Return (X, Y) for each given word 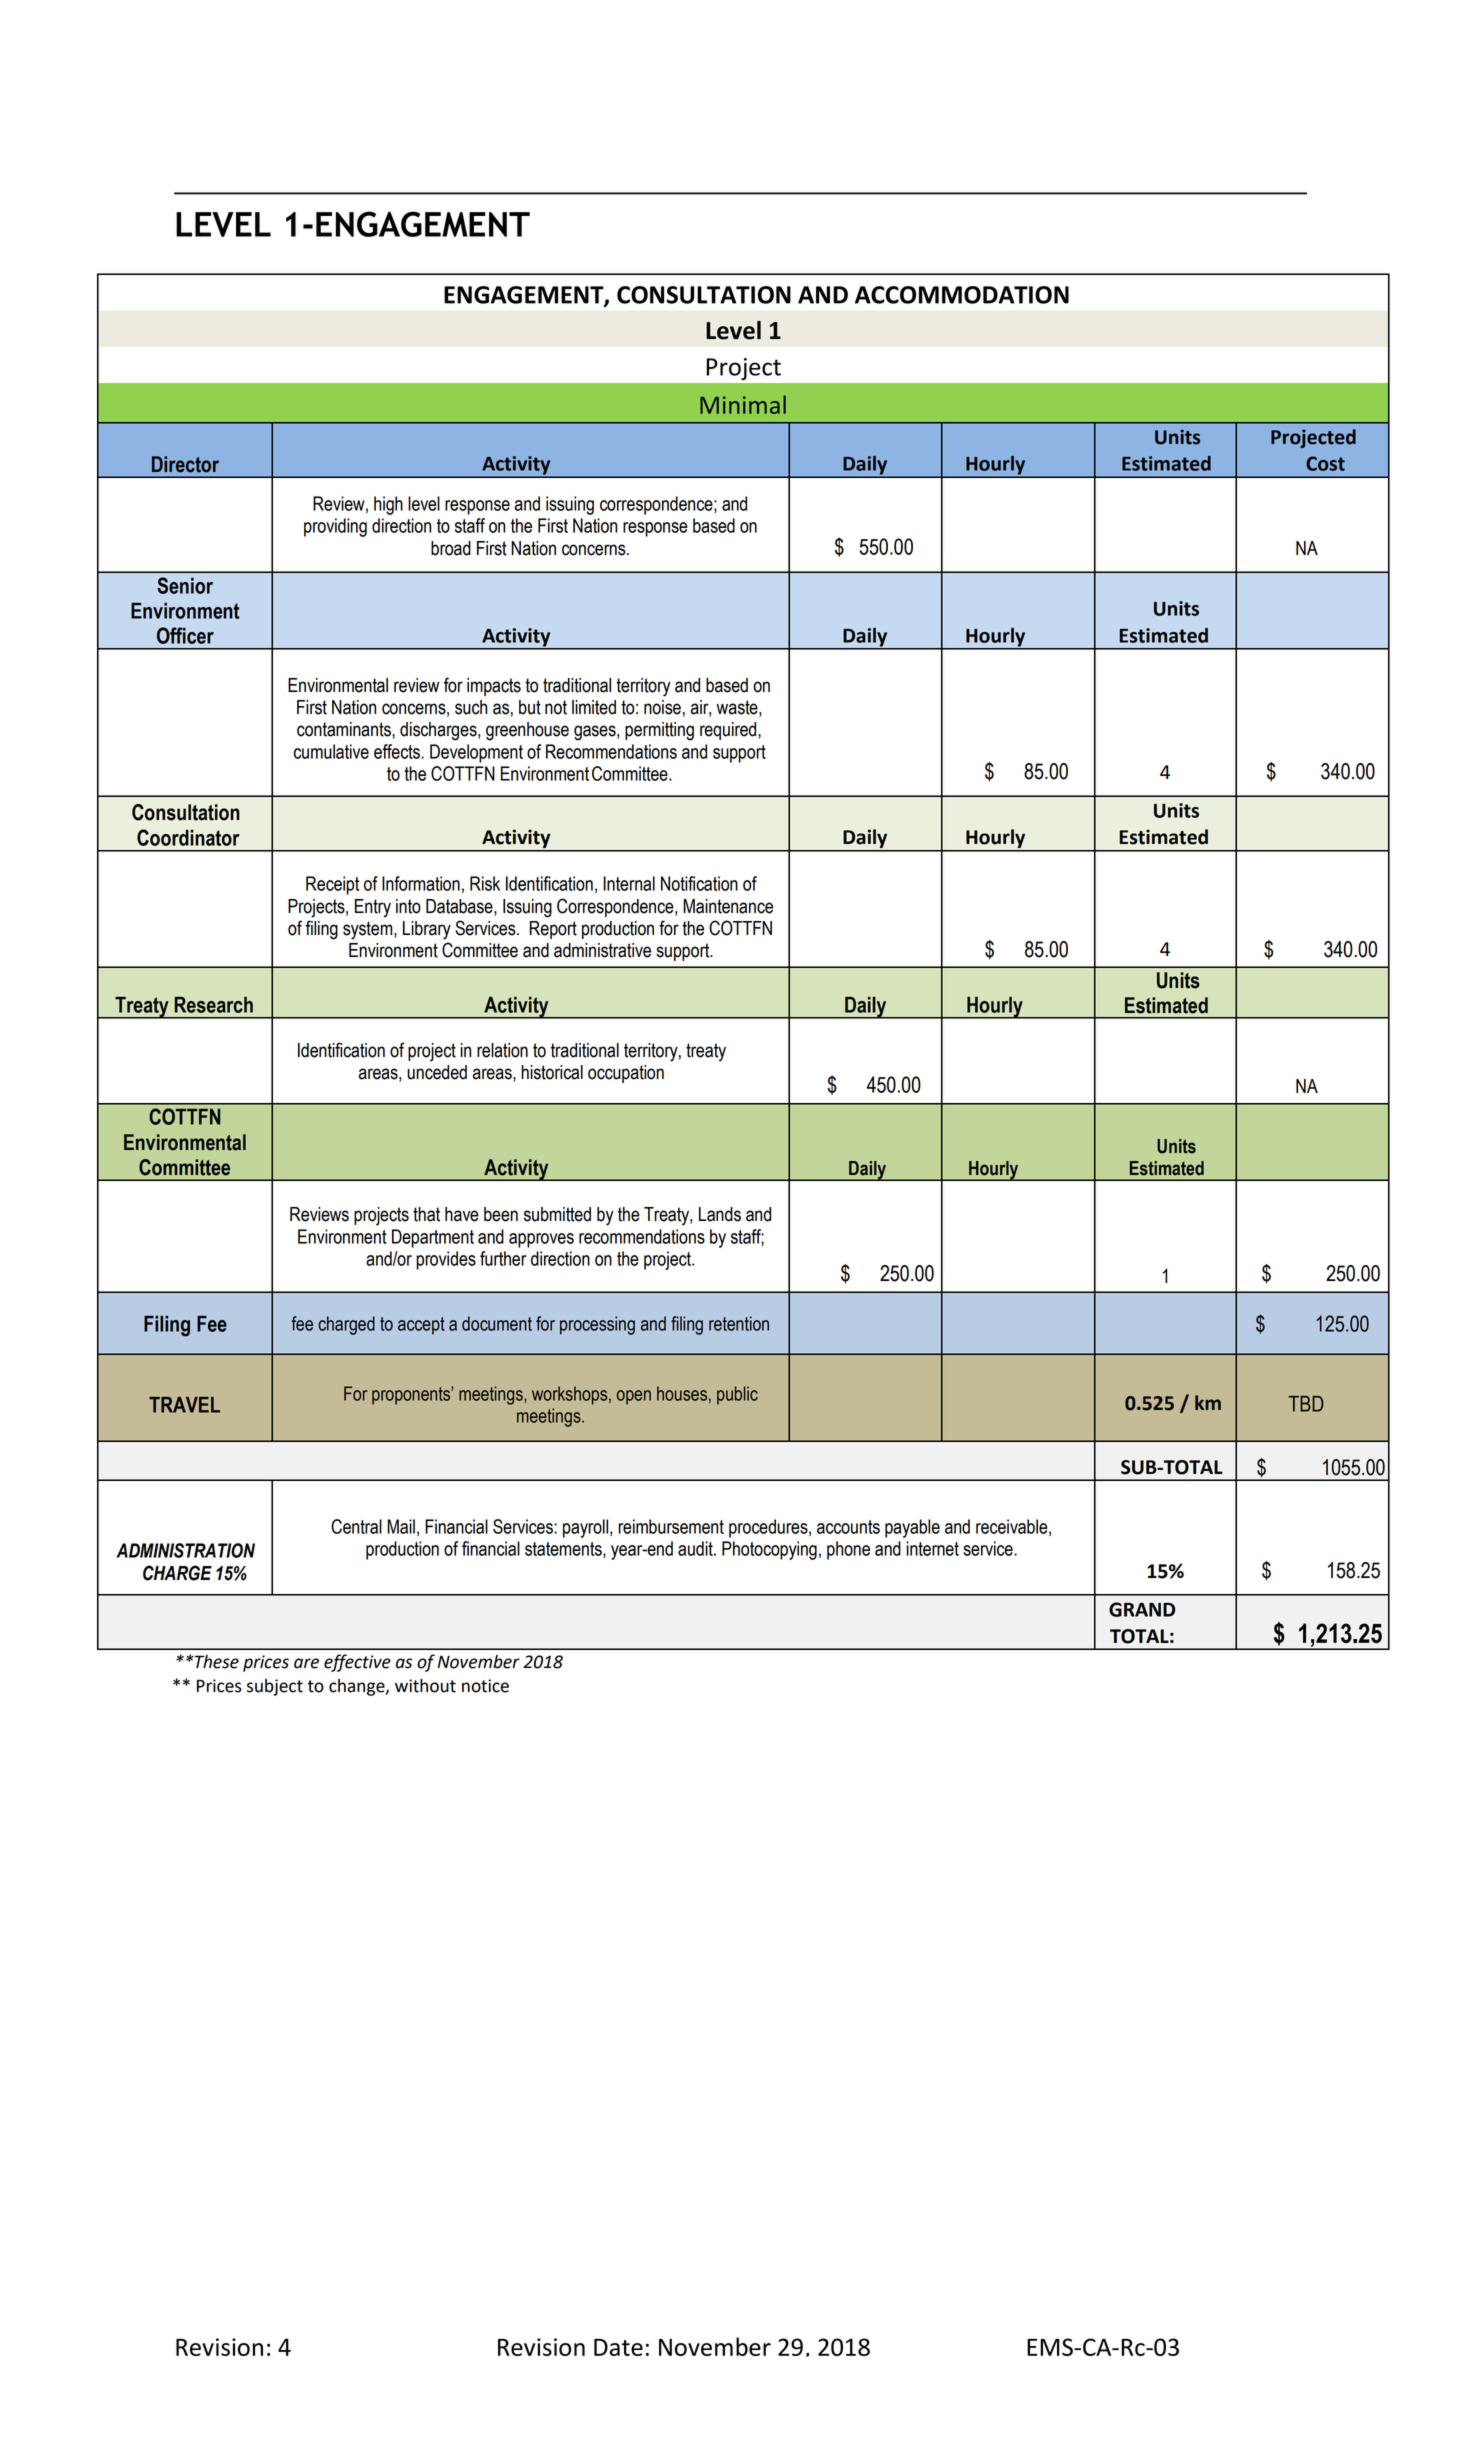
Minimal (743, 404)
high (388, 505)
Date (618, 2347)
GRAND (1142, 1609)
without (425, 1686)
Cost (1325, 463)
